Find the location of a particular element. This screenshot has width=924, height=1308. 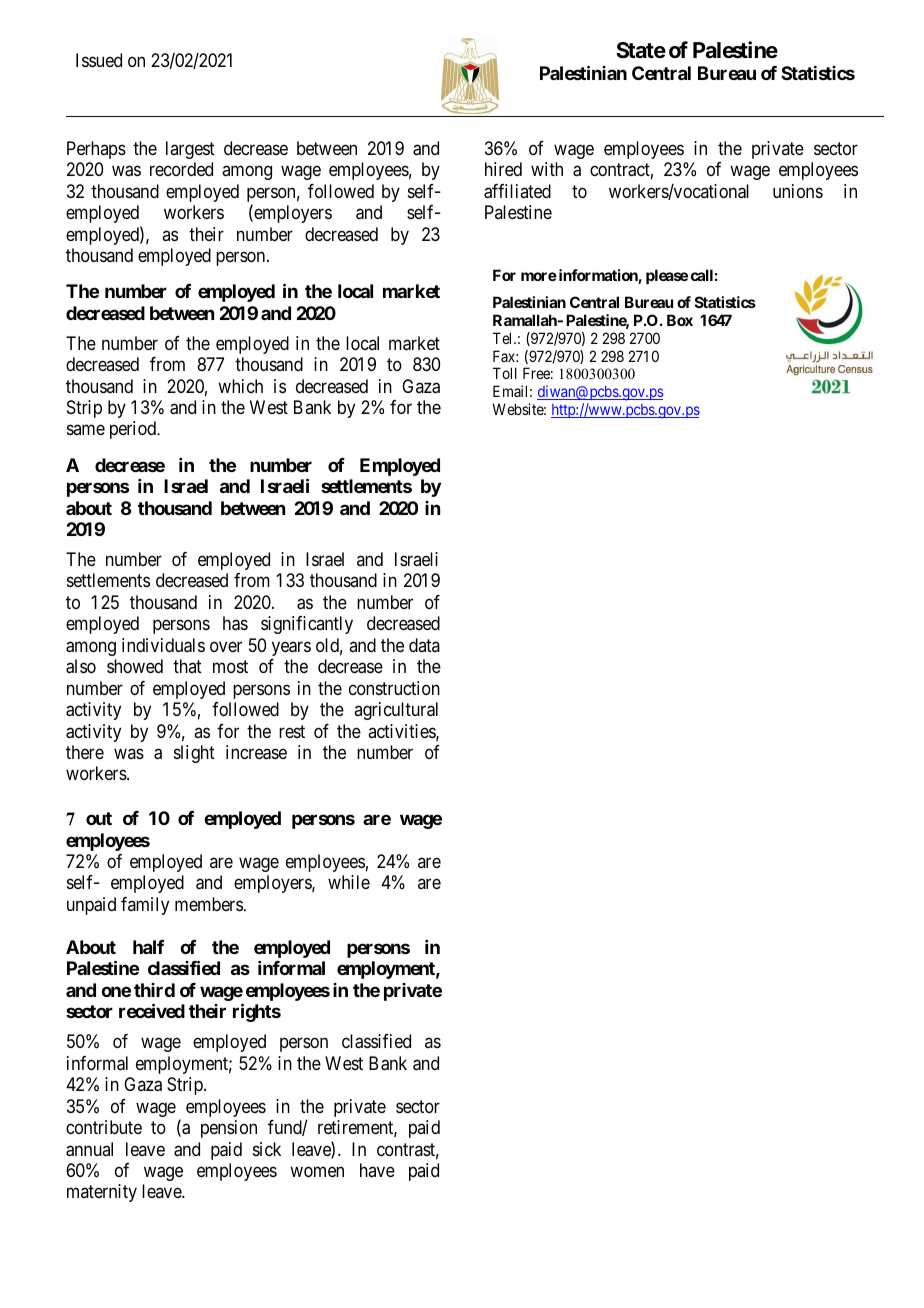

individuals is located at coordinates (163, 645).
